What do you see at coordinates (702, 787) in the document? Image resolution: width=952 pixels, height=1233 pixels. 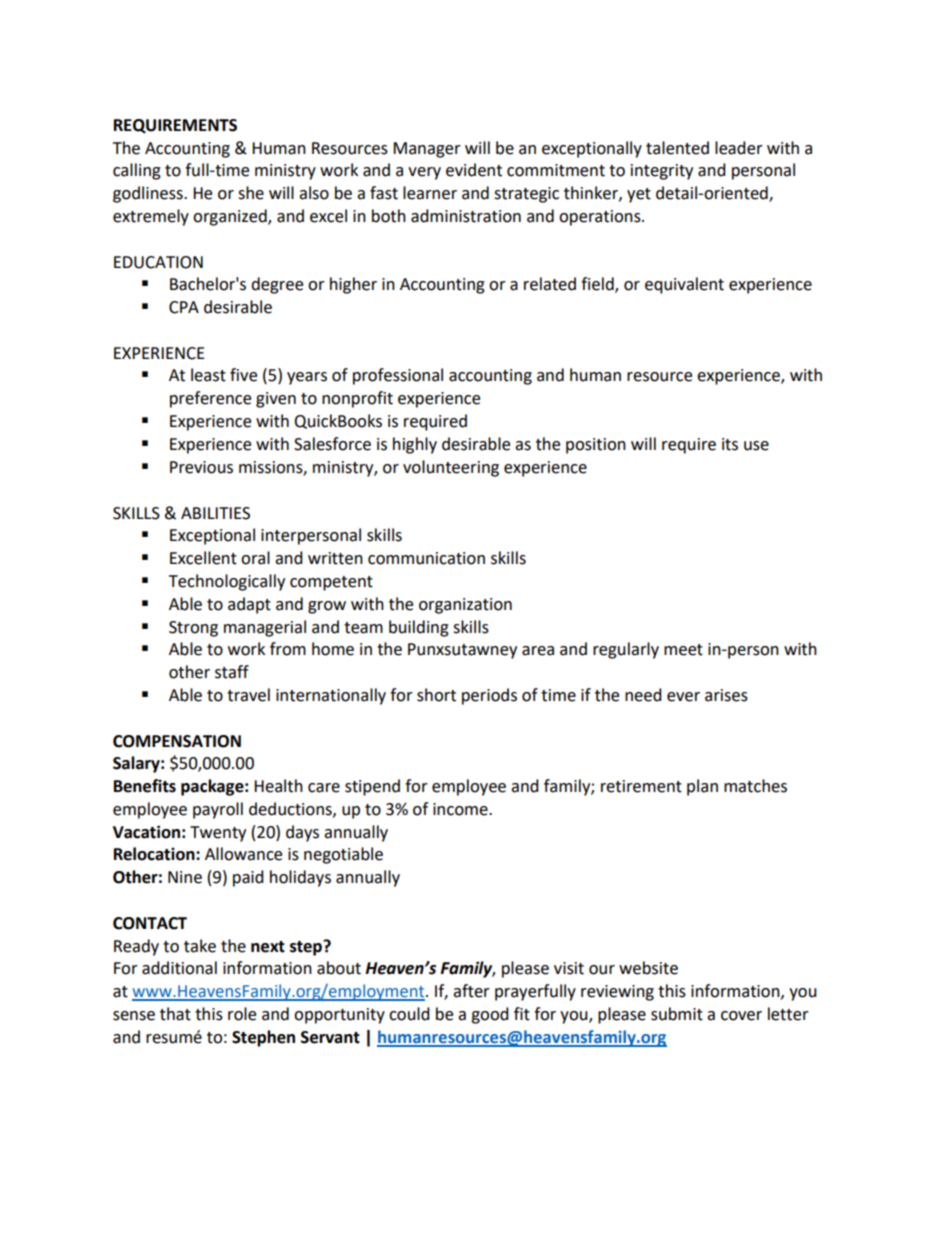 I see `plan` at bounding box center [702, 787].
